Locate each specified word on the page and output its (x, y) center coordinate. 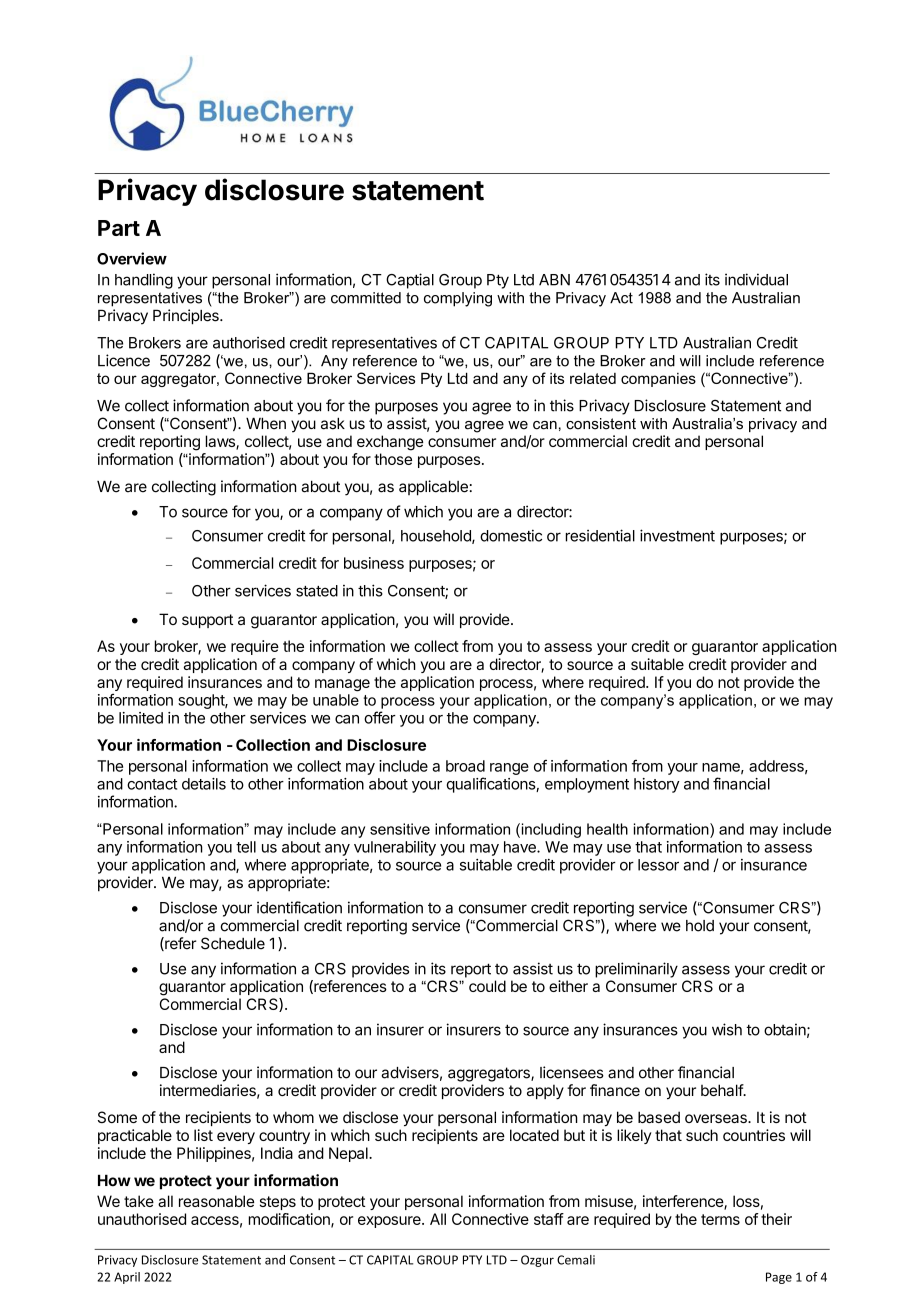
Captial (410, 281)
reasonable (216, 1201)
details (204, 784)
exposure (390, 1222)
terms (720, 1219)
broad (465, 766)
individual (756, 279)
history (657, 785)
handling (144, 281)
